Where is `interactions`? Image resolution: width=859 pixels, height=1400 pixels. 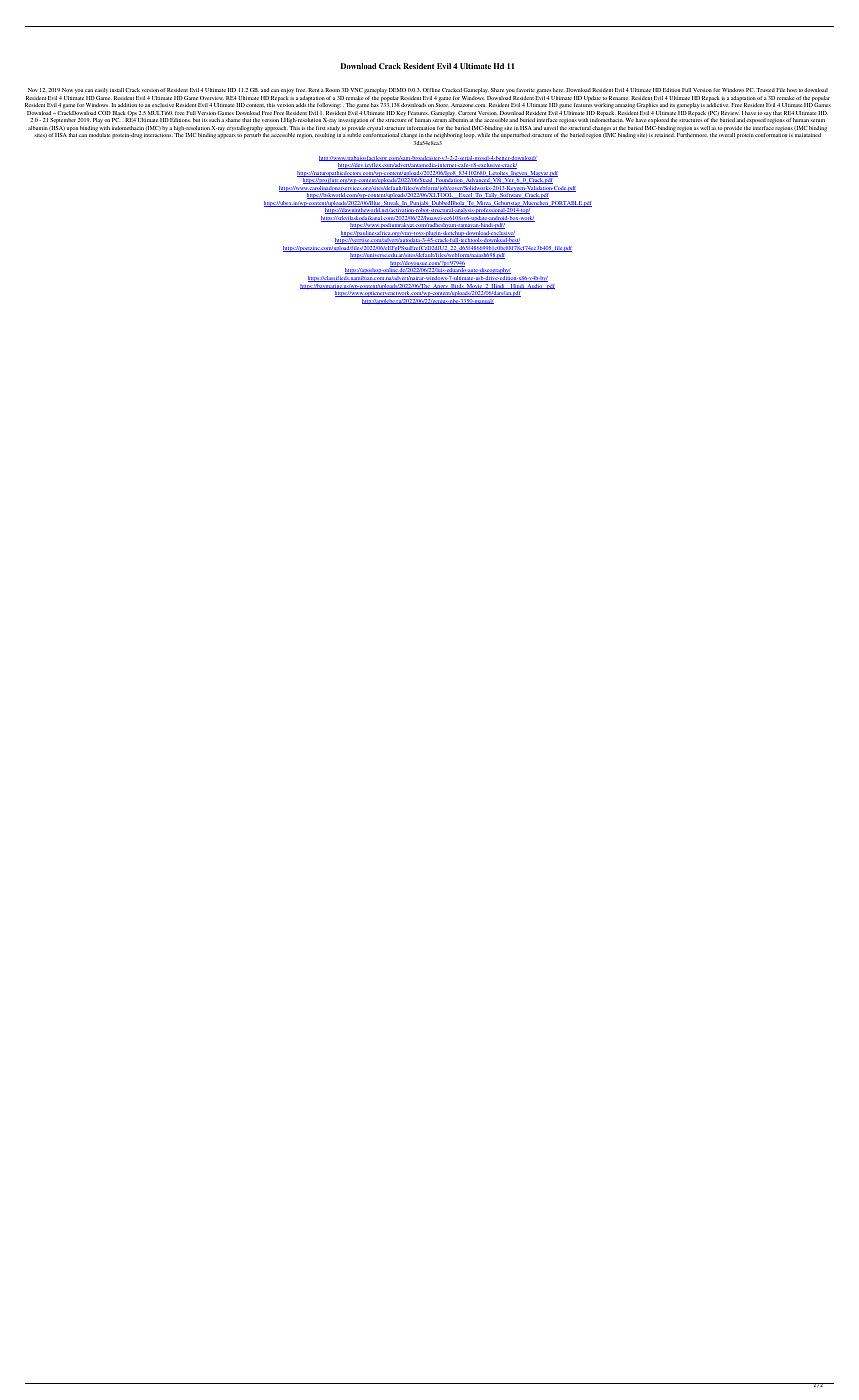 interactions is located at coordinates (158, 135).
